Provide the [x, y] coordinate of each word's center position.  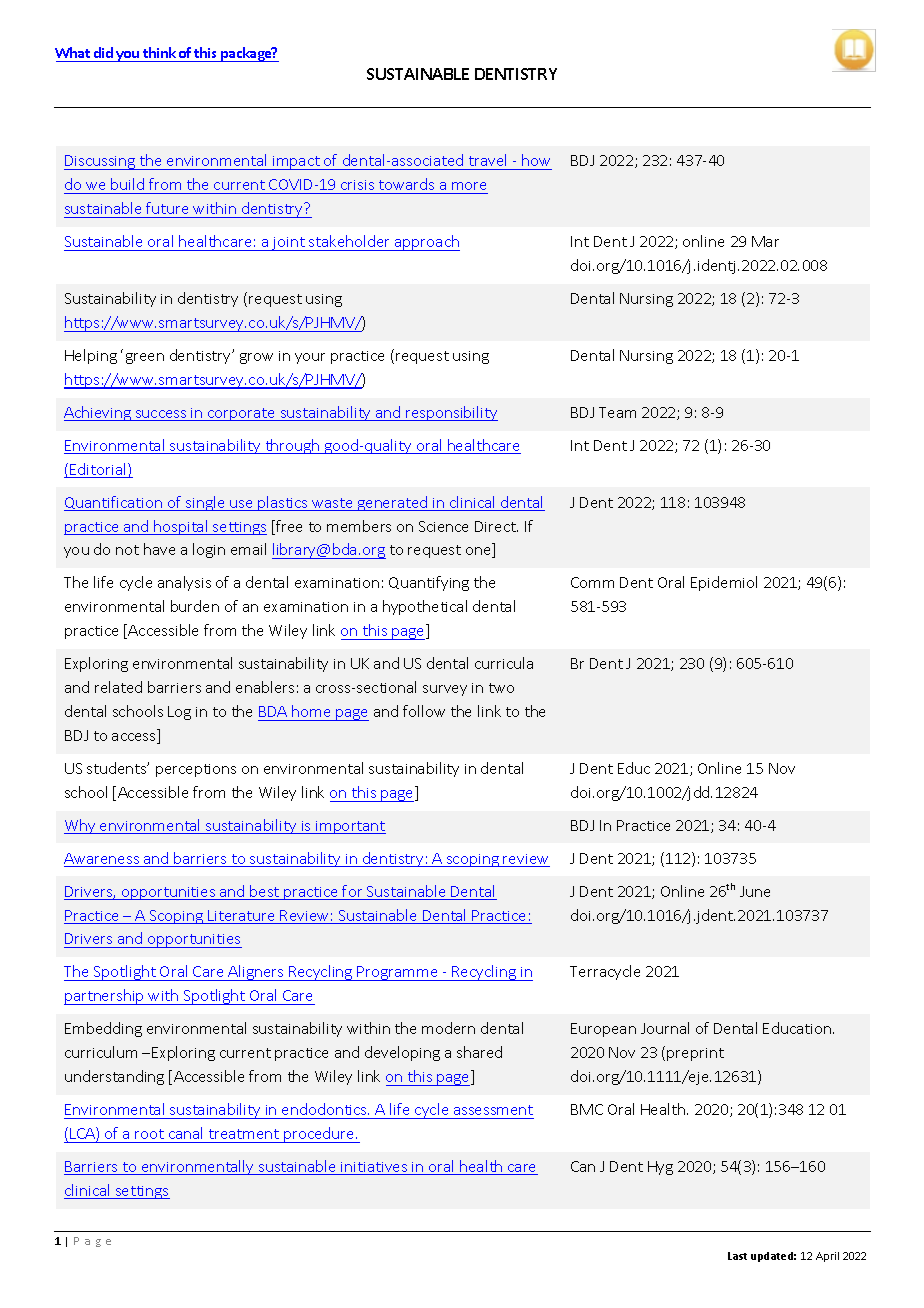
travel [488, 162]
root [149, 1134]
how [536, 162]
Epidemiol [724, 583]
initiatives [375, 1168]
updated [773, 1257]
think [159, 52]
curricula [504, 663]
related [118, 687]
